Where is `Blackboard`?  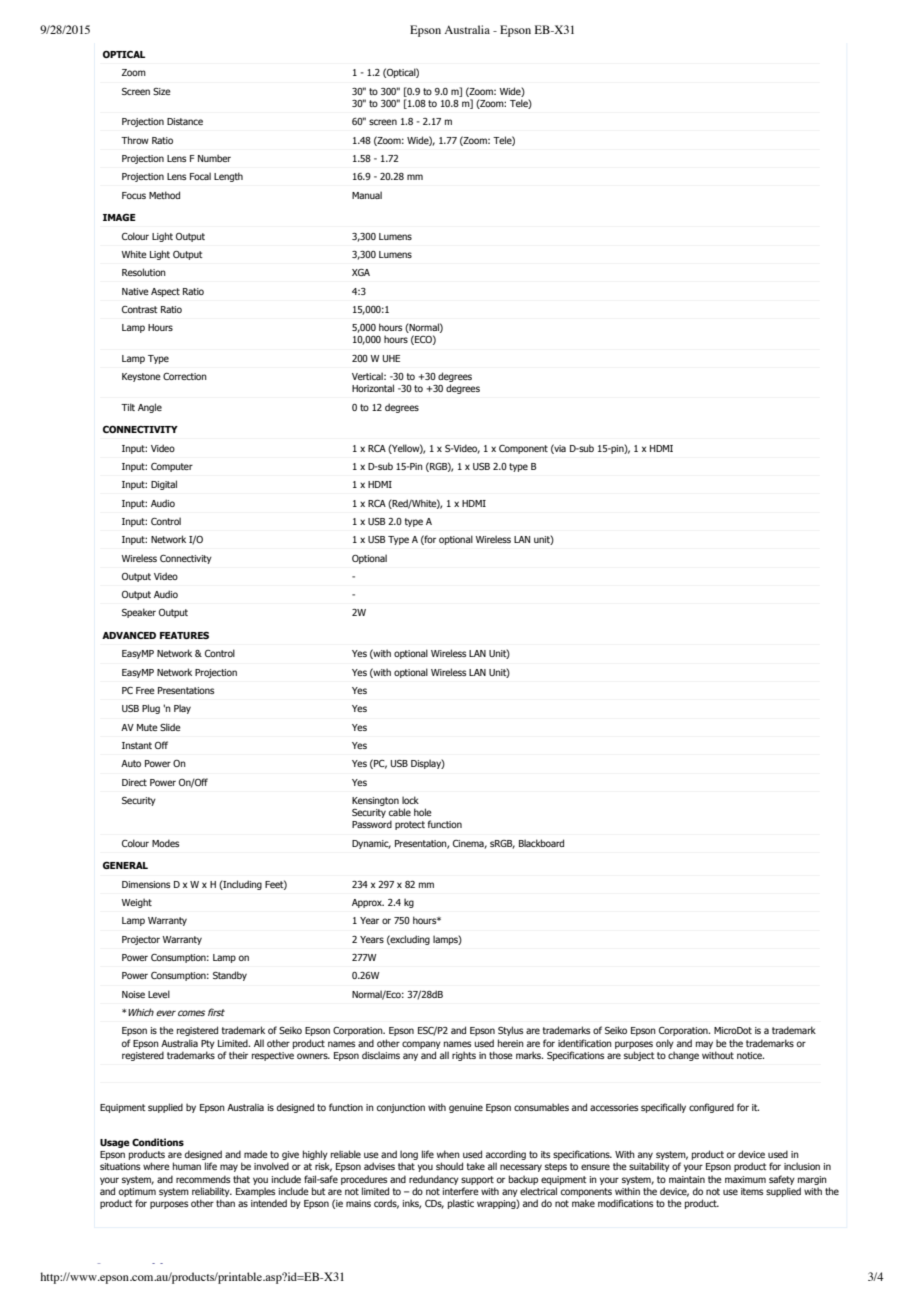 Blackboard is located at coordinates (541, 843).
